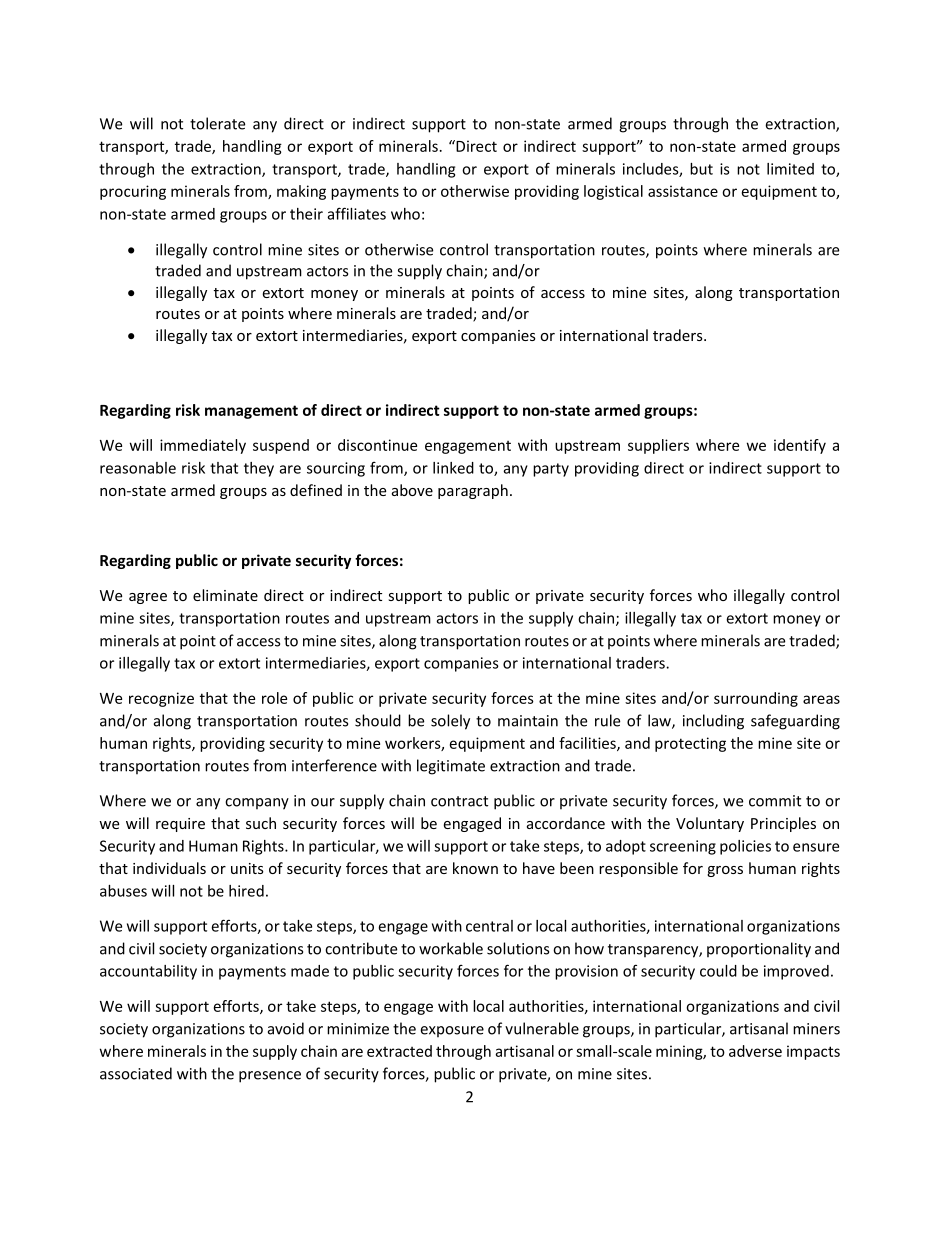 The image size is (952, 1233). What do you see at coordinates (357, 213) in the page?
I see `affiliates` at bounding box center [357, 213].
